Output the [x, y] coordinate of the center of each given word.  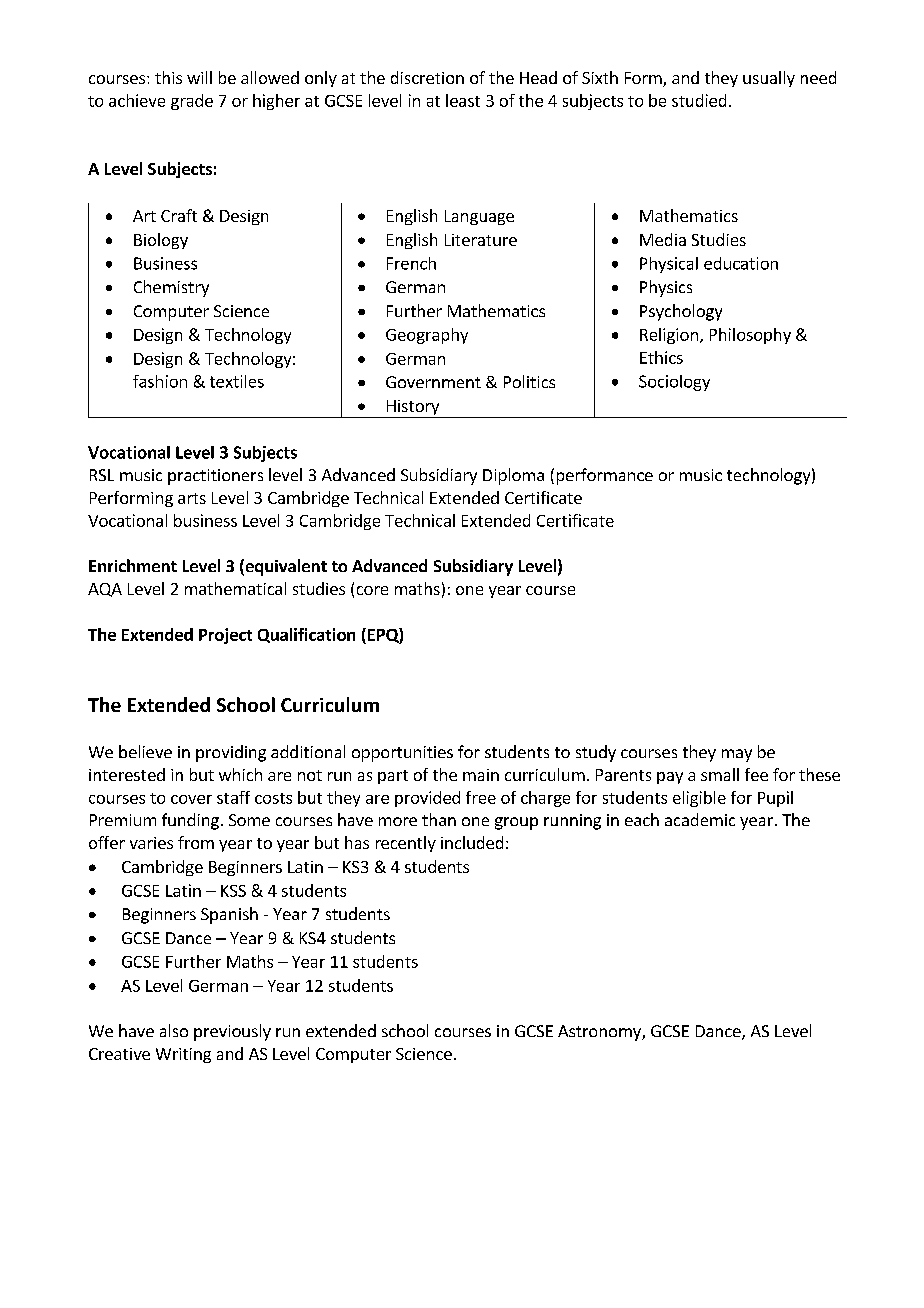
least [463, 100]
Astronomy [600, 1033]
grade [192, 102]
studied [699, 100]
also [174, 1030]
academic [700, 819]
